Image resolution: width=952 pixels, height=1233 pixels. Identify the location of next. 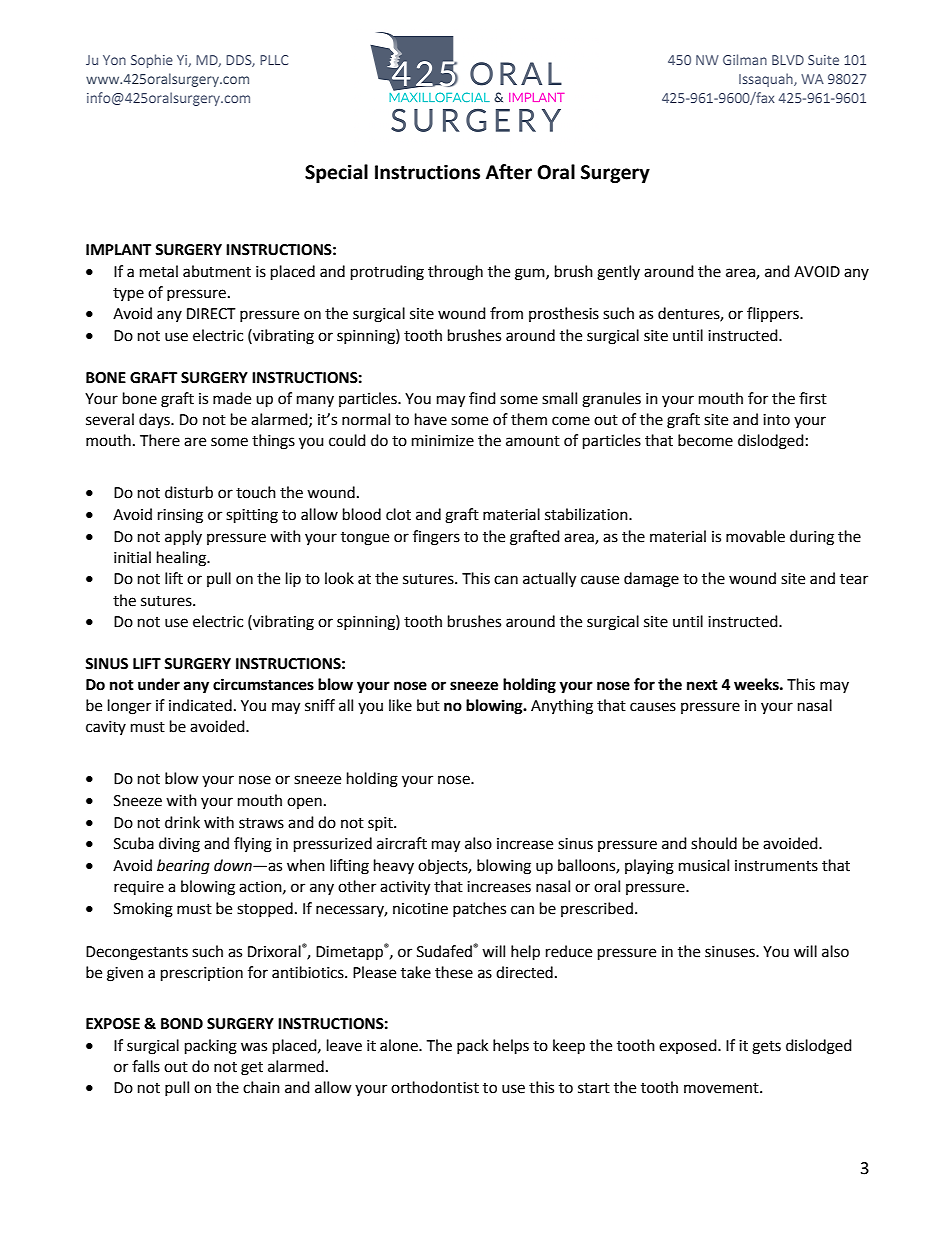
(702, 685).
